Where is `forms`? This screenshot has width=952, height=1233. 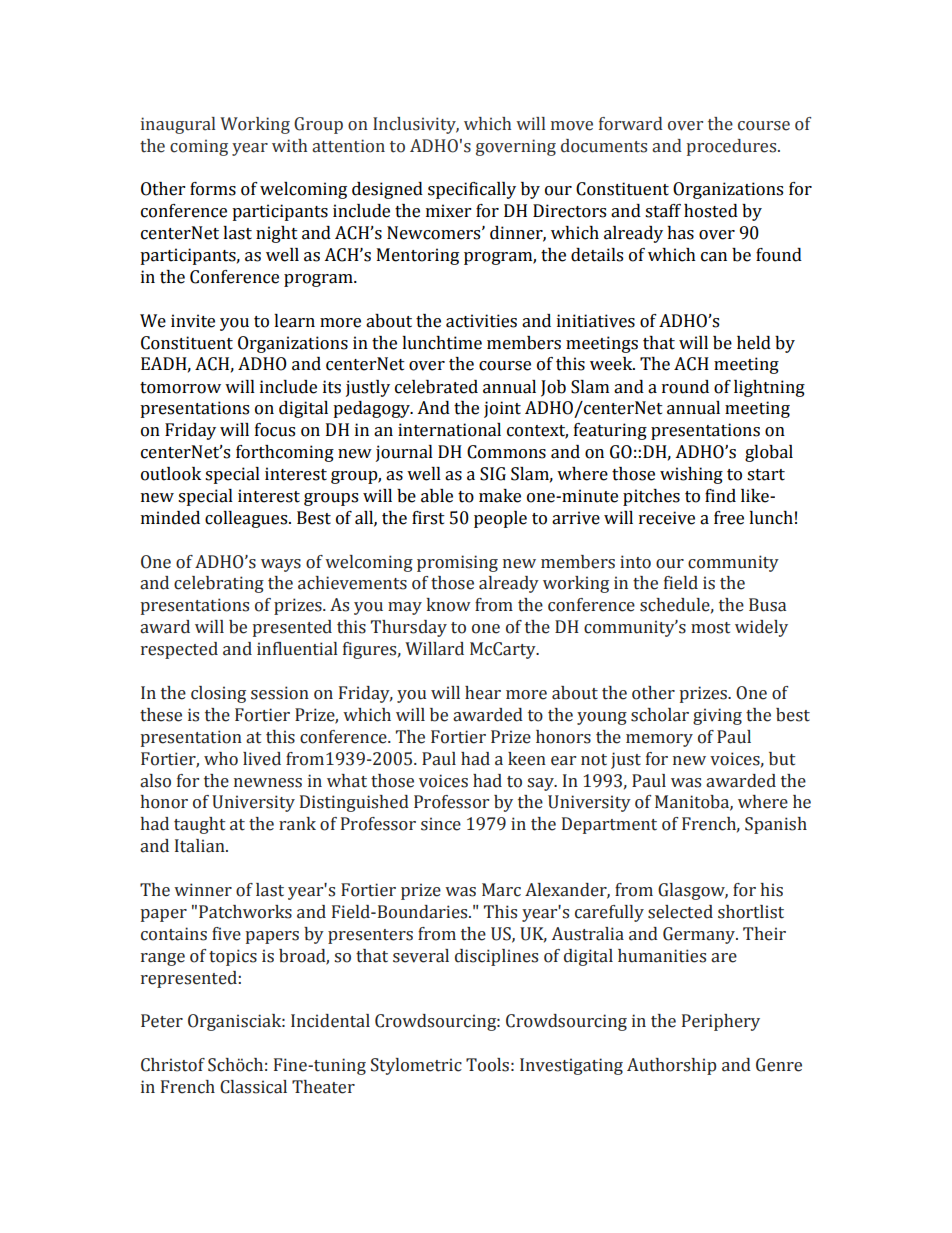 forms is located at coordinates (213, 189).
